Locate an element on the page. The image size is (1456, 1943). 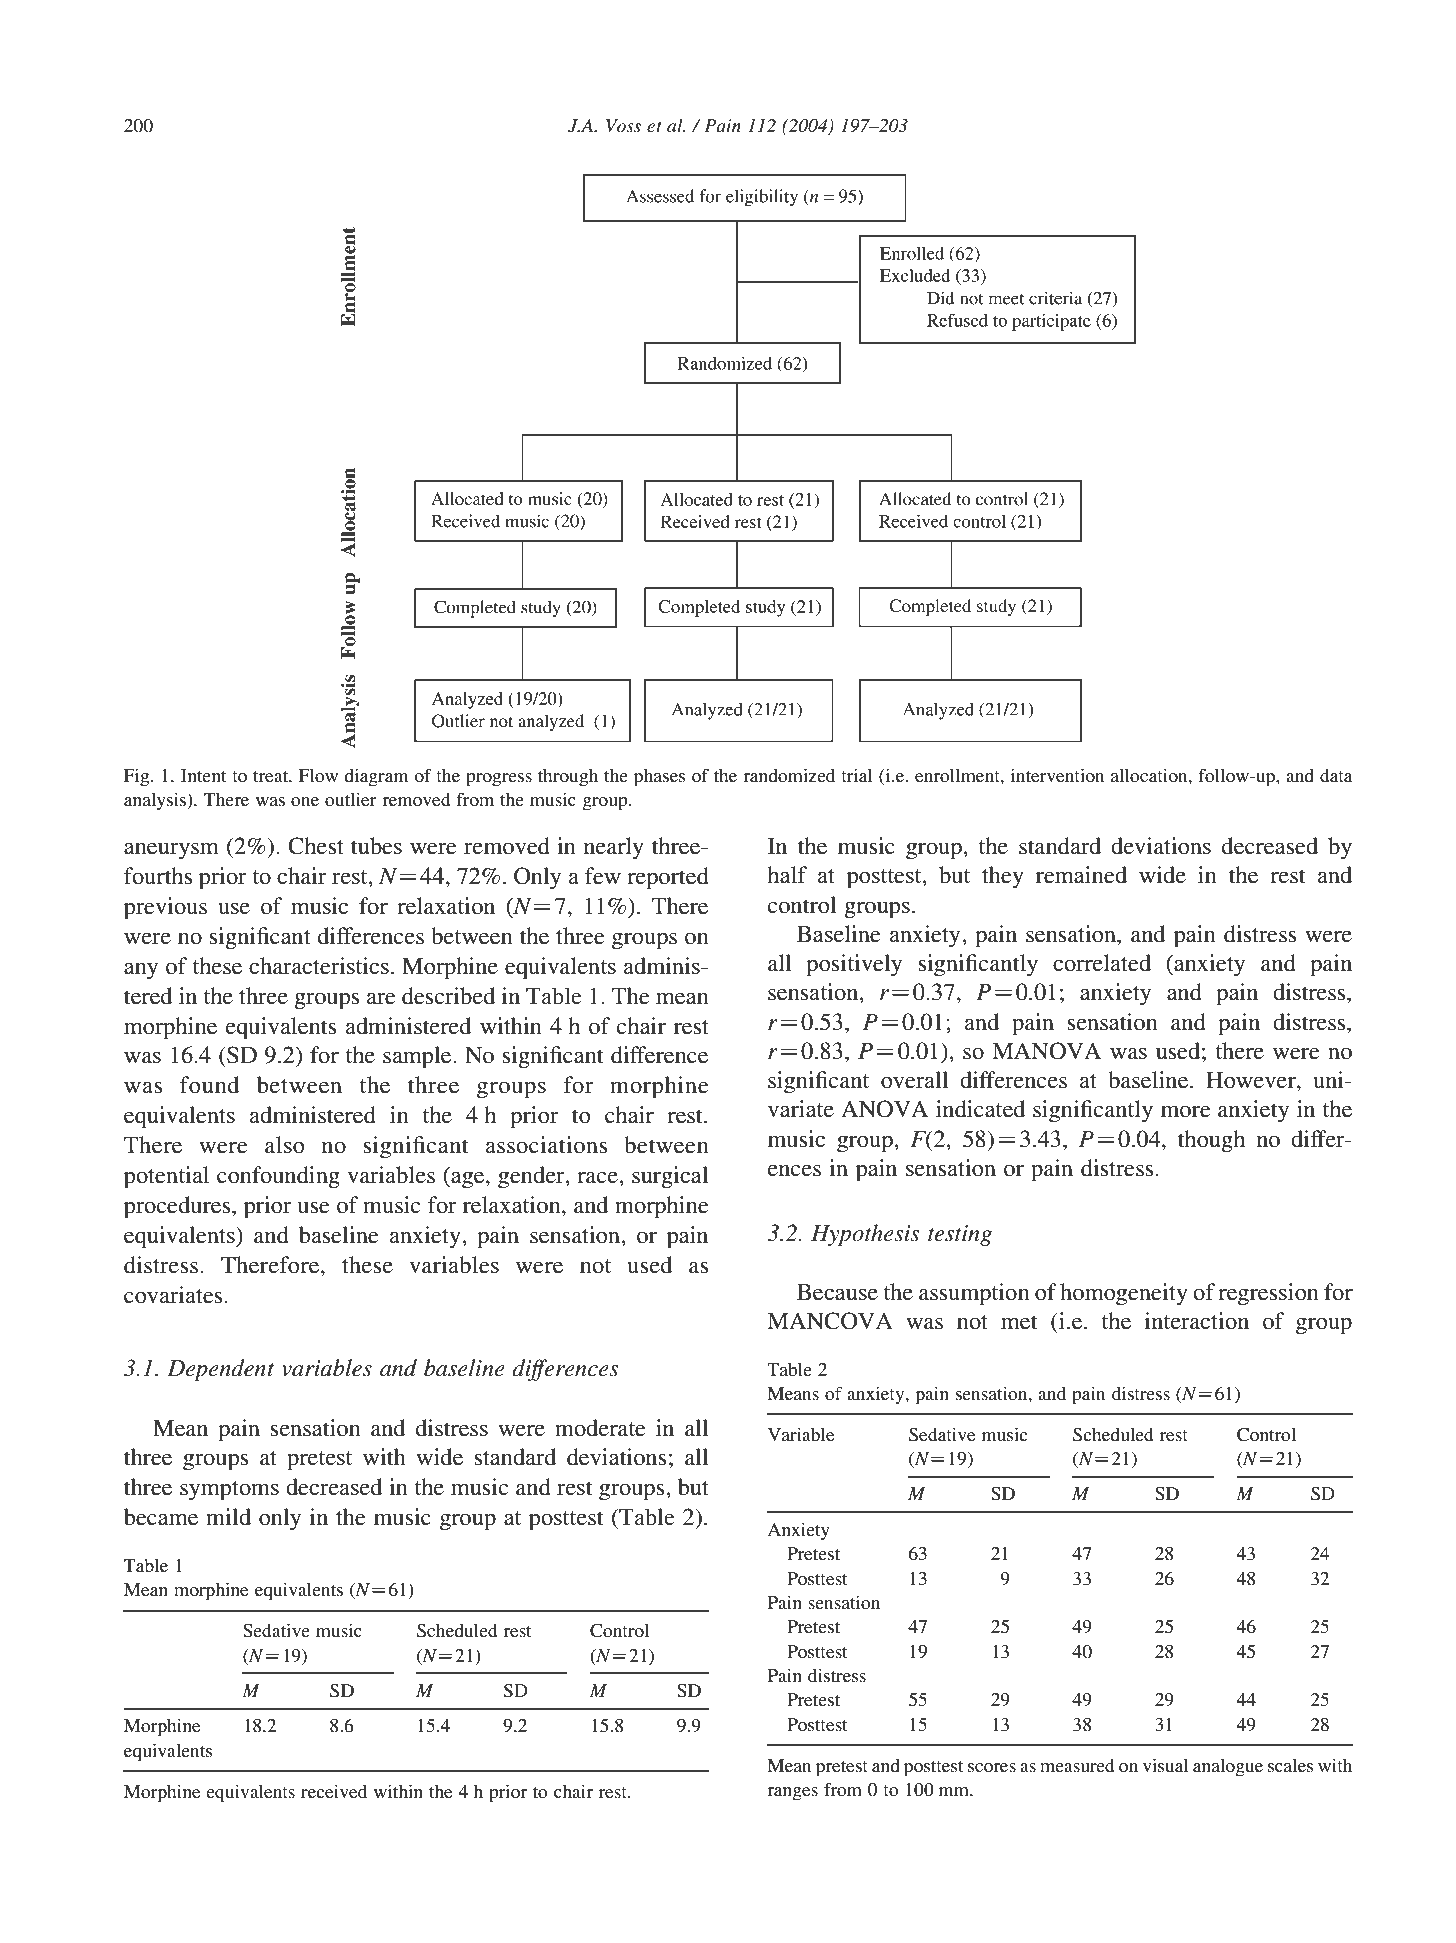
treat is located at coordinates (272, 776).
